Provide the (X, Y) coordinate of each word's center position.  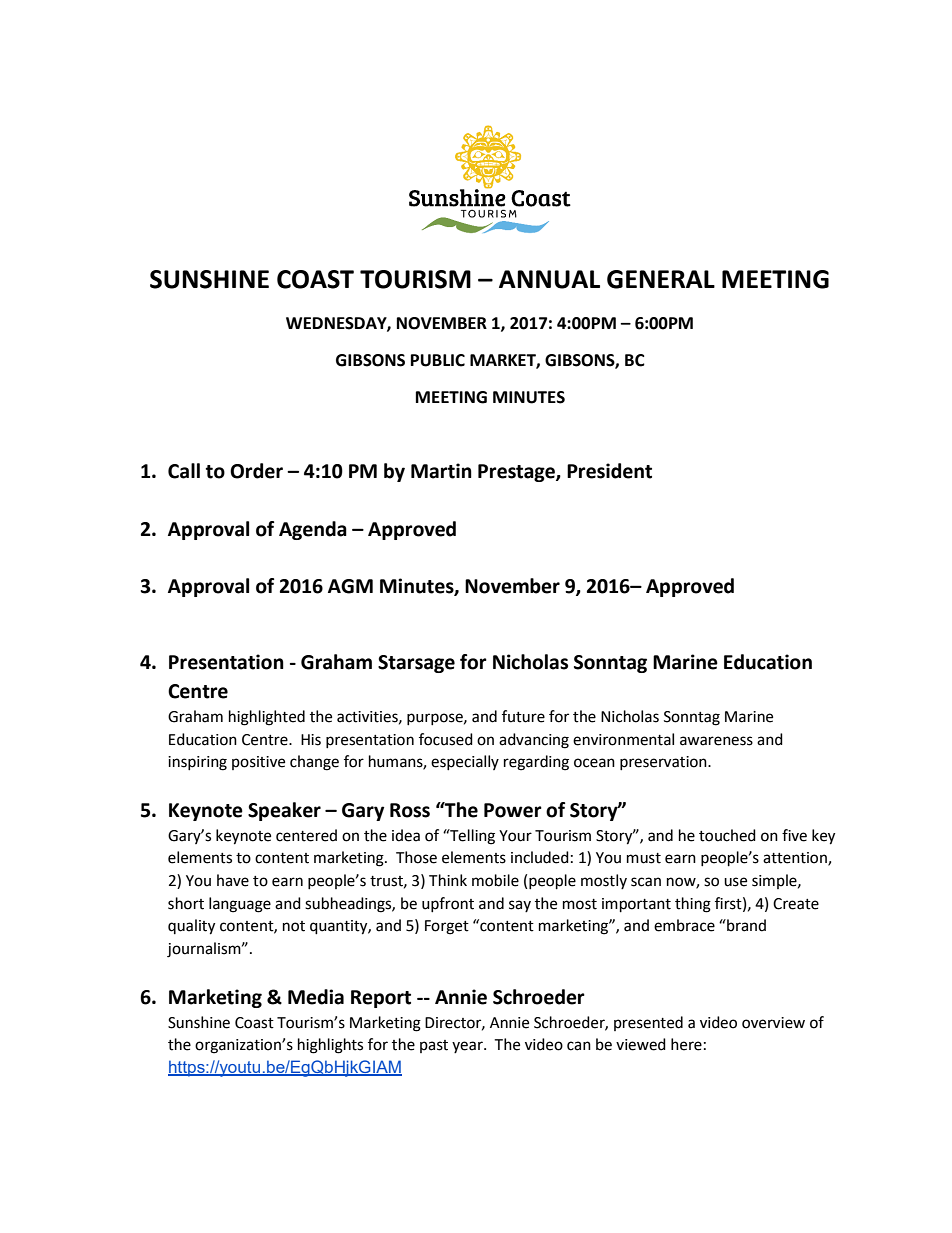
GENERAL (661, 279)
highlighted (267, 718)
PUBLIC (438, 360)
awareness (716, 741)
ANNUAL (549, 279)
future (523, 716)
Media (316, 997)
